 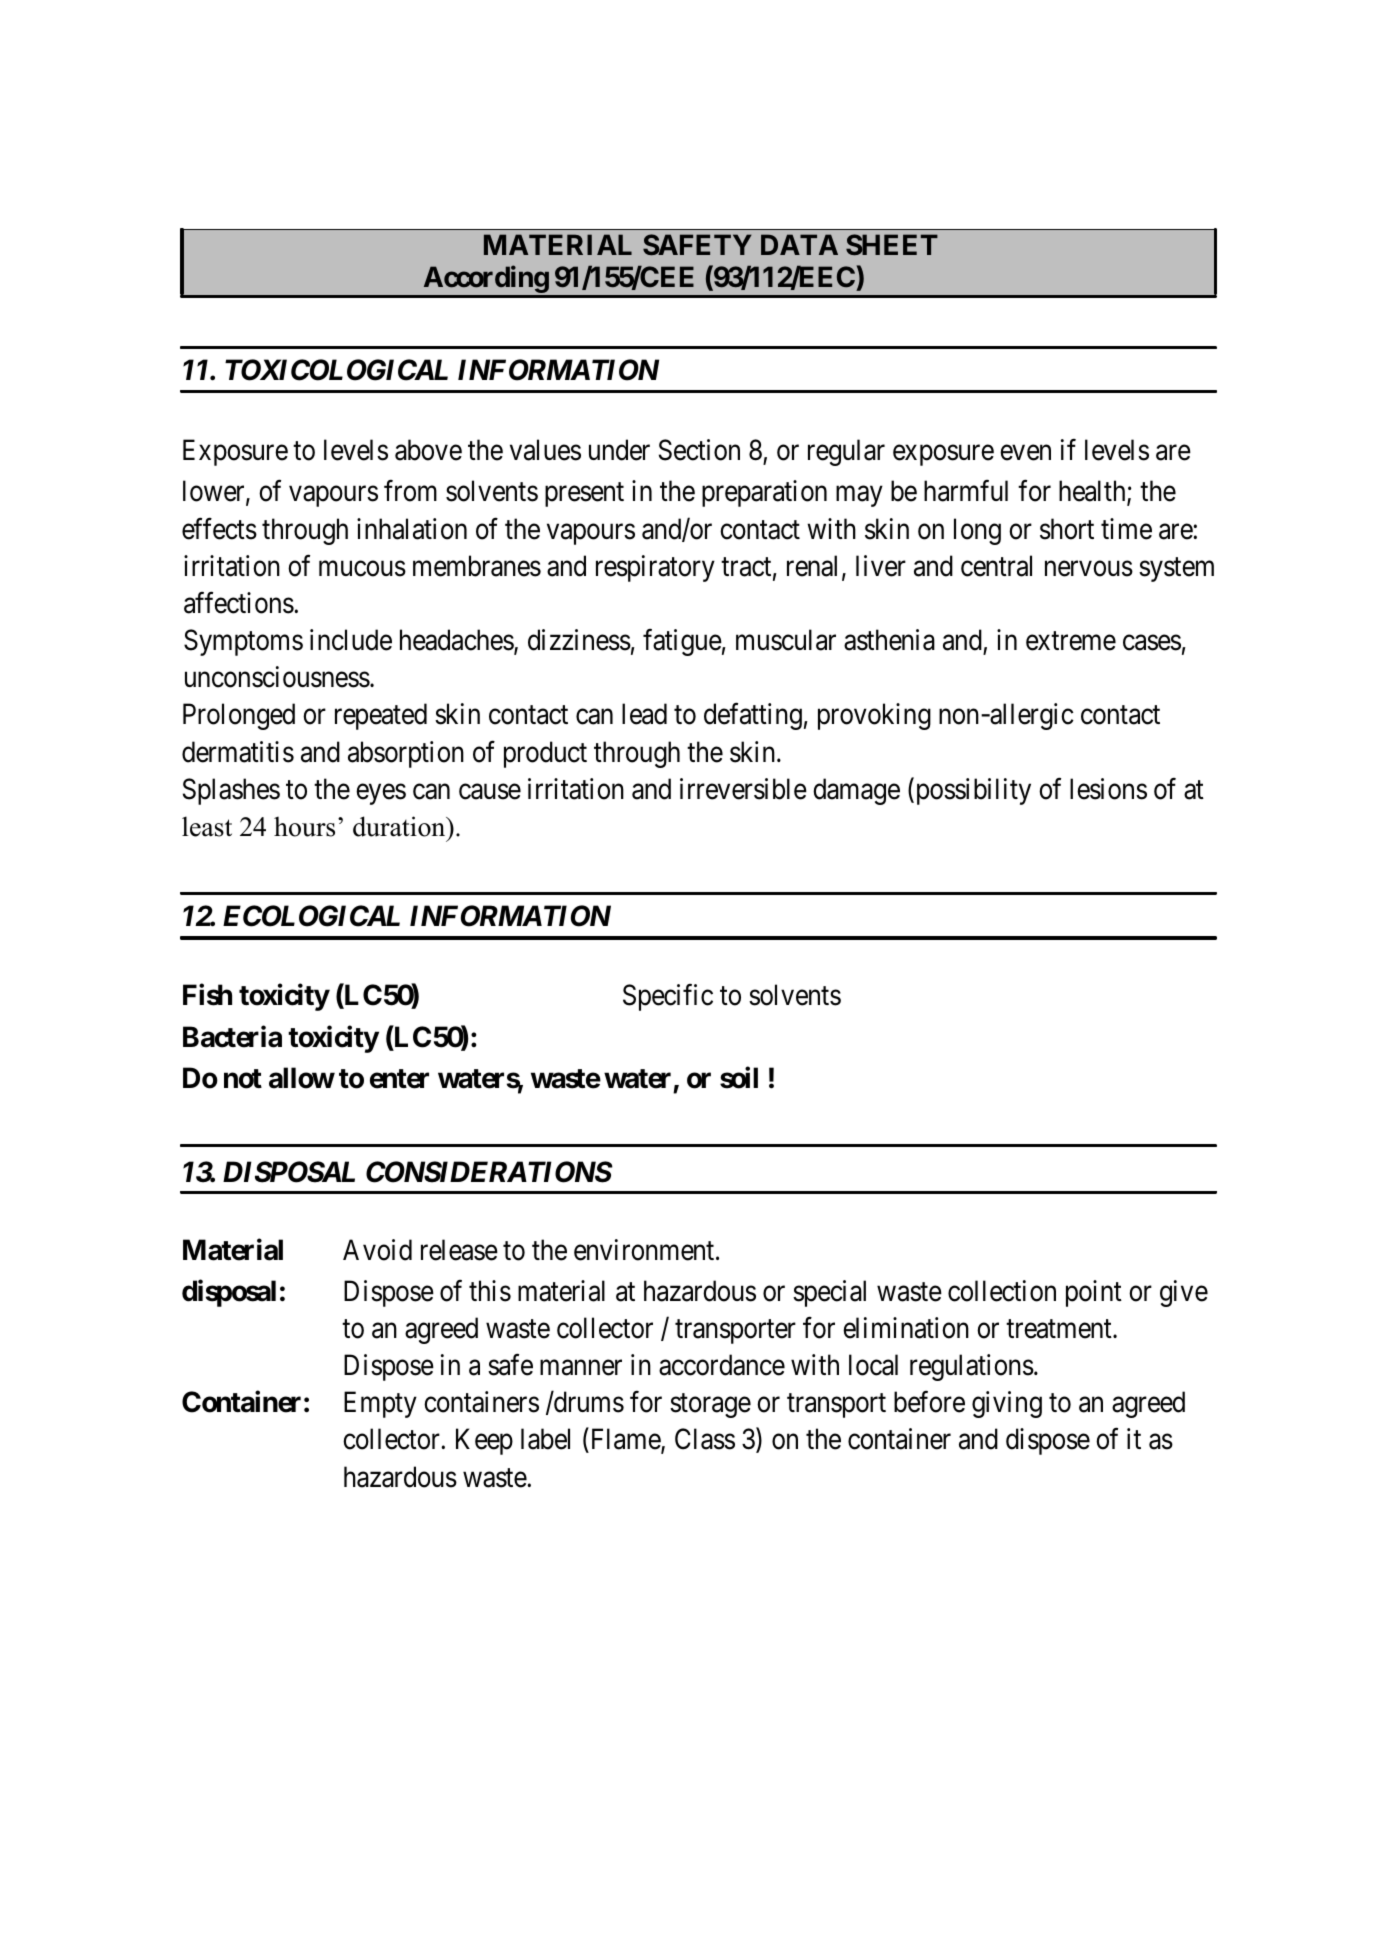 I want to click on extreme, so click(x=1071, y=641).
